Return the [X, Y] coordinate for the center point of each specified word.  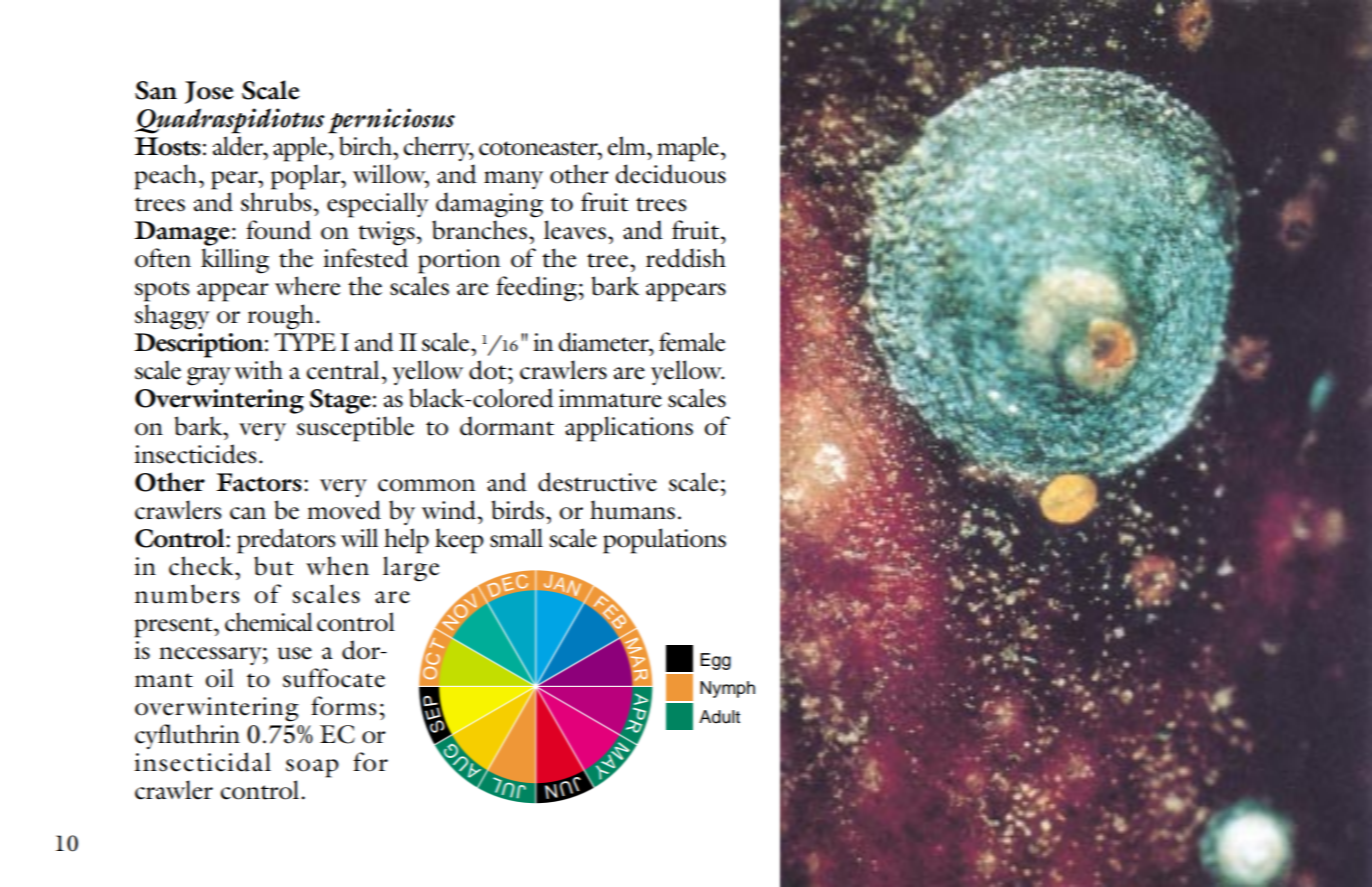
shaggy [172, 317]
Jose [209, 92]
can [248, 513]
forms [344, 706]
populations [664, 541]
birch [367, 146]
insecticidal [202, 762]
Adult [719, 717]
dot [489, 370]
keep [459, 541]
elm [627, 146]
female [692, 342]
